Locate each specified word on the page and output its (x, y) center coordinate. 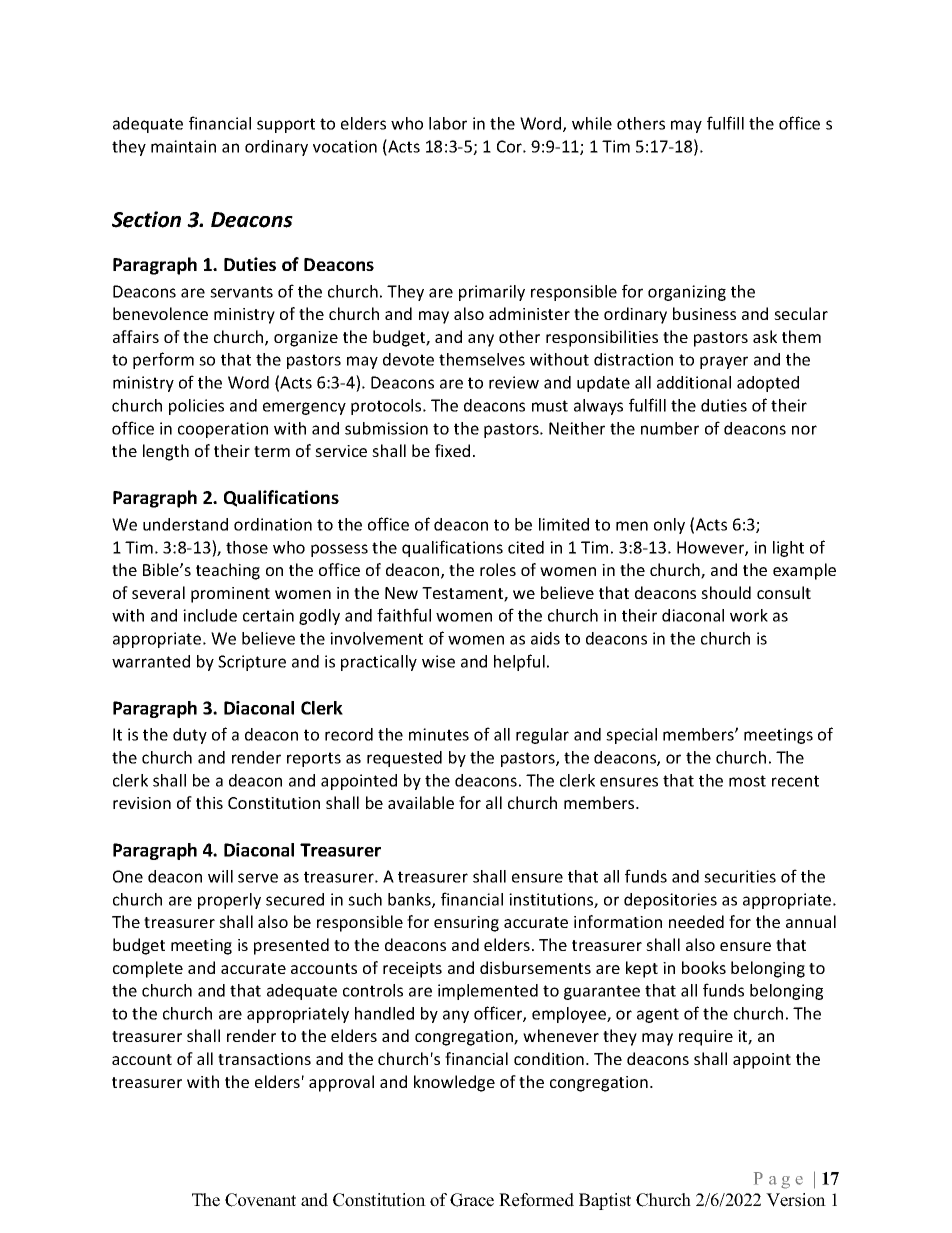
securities (740, 876)
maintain (183, 146)
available (421, 802)
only (669, 526)
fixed (452, 450)
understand (185, 524)
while (592, 123)
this (209, 802)
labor (448, 123)
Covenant (260, 1200)
